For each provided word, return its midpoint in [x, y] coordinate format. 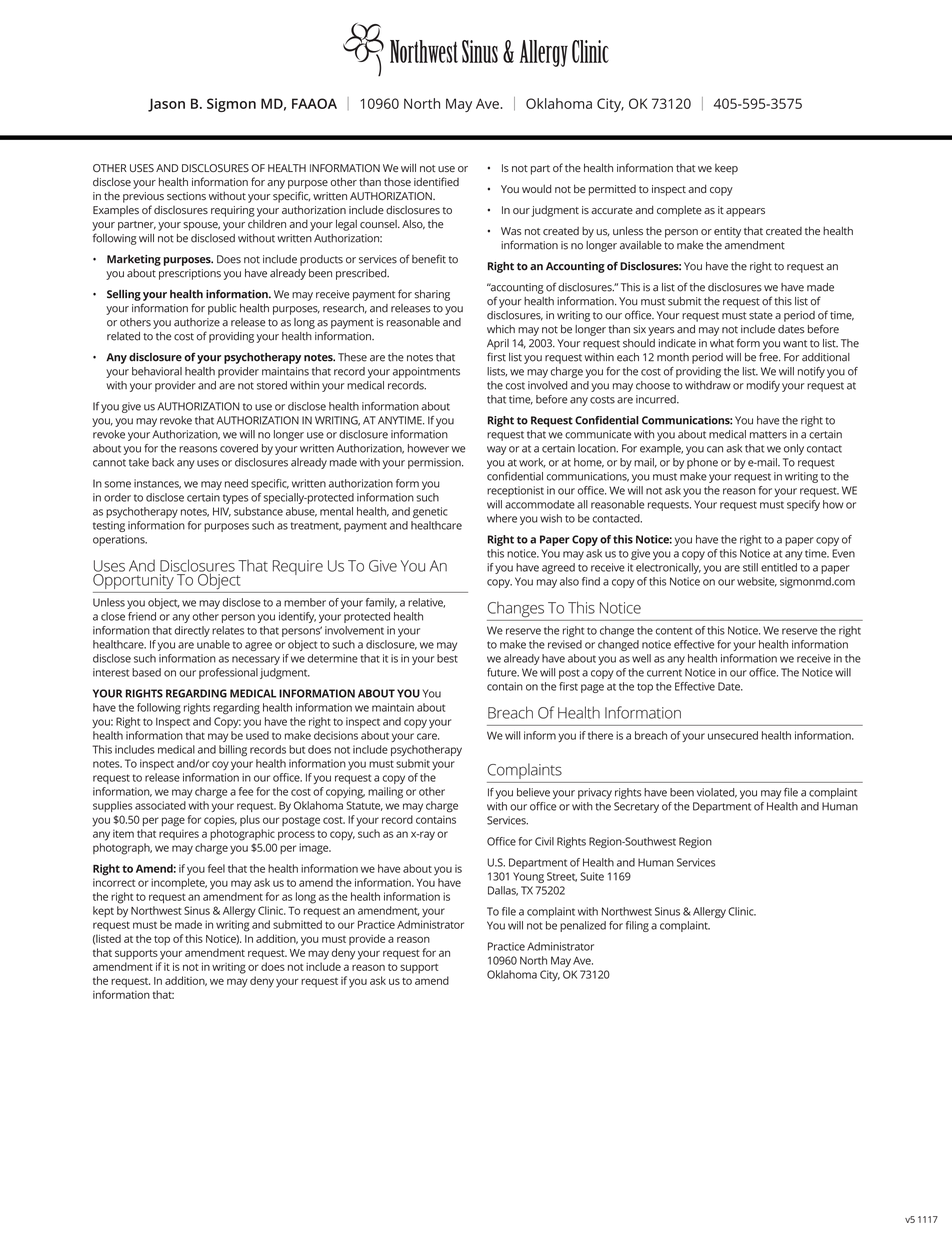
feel [216, 868]
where [502, 518]
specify [803, 505]
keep [726, 169]
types [235, 499]
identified [436, 181]
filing [637, 926]
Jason [166, 105]
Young [528, 877]
